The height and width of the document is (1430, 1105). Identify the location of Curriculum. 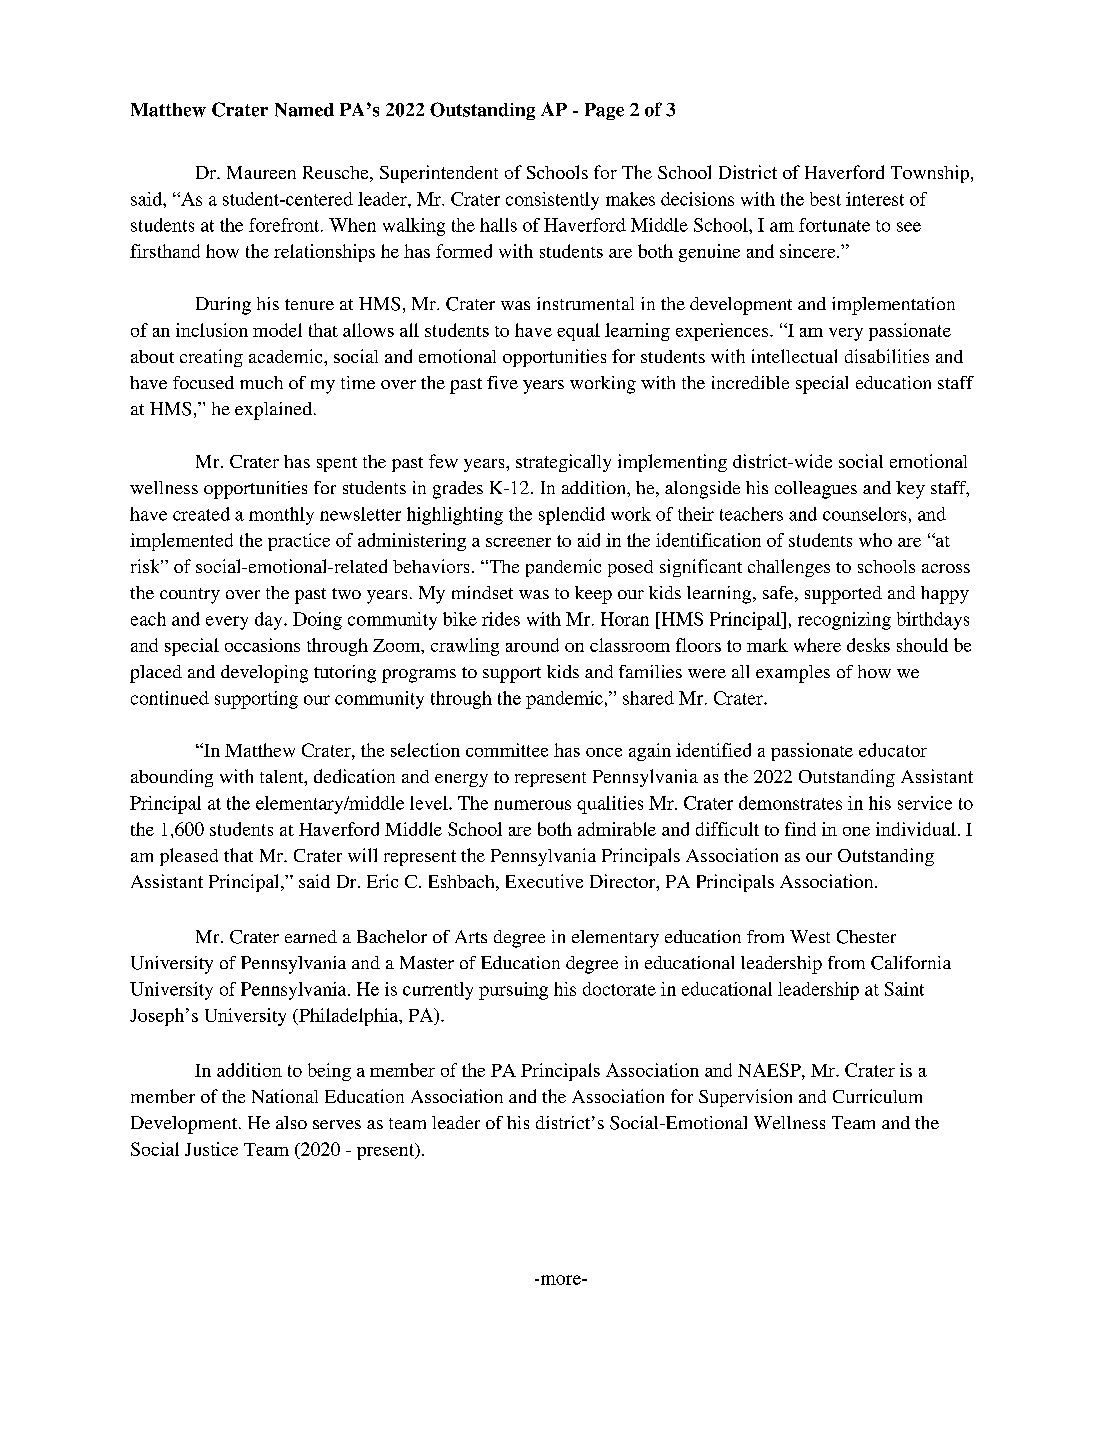
(877, 1096).
